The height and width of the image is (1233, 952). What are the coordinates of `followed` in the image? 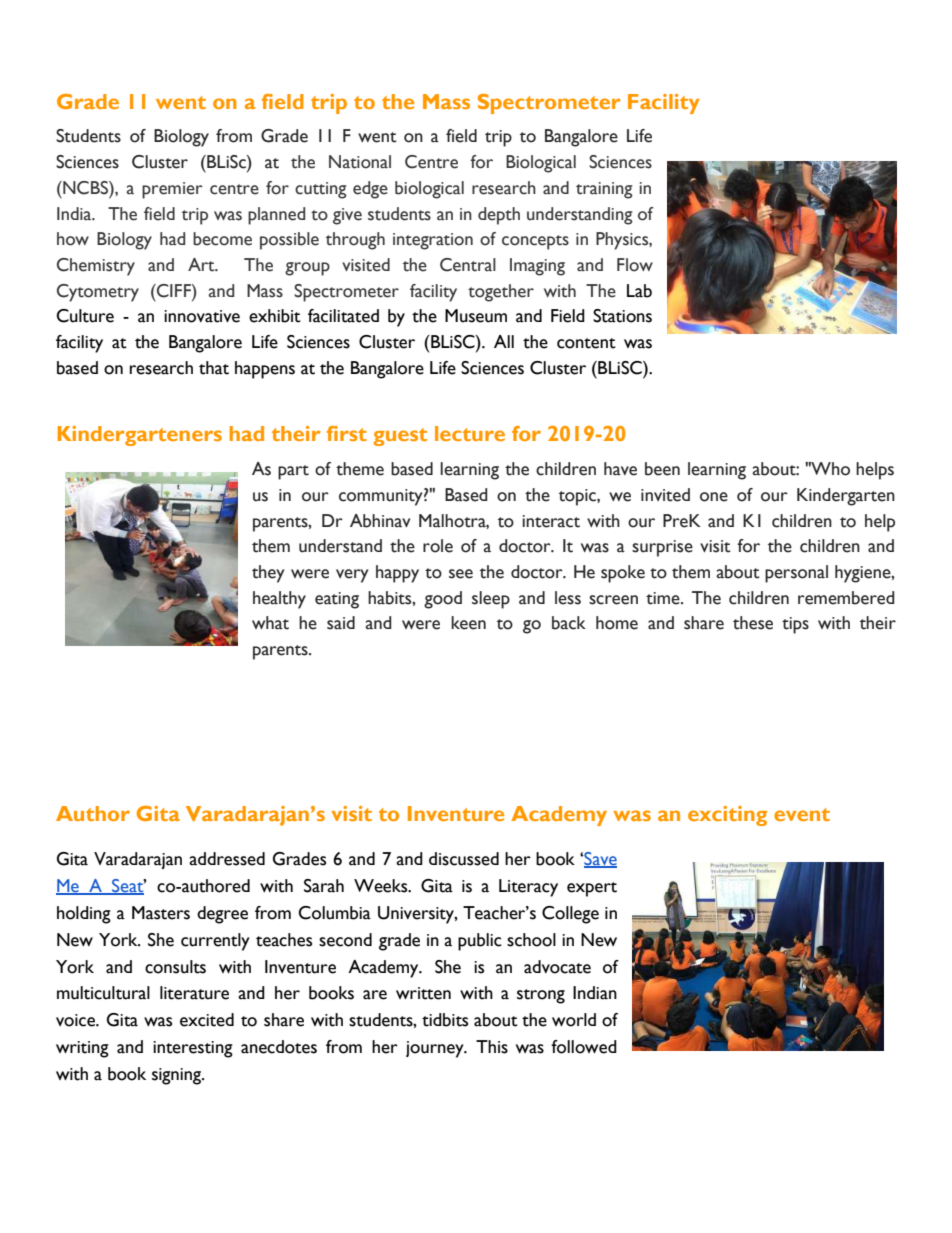 It's located at (584, 1047).
